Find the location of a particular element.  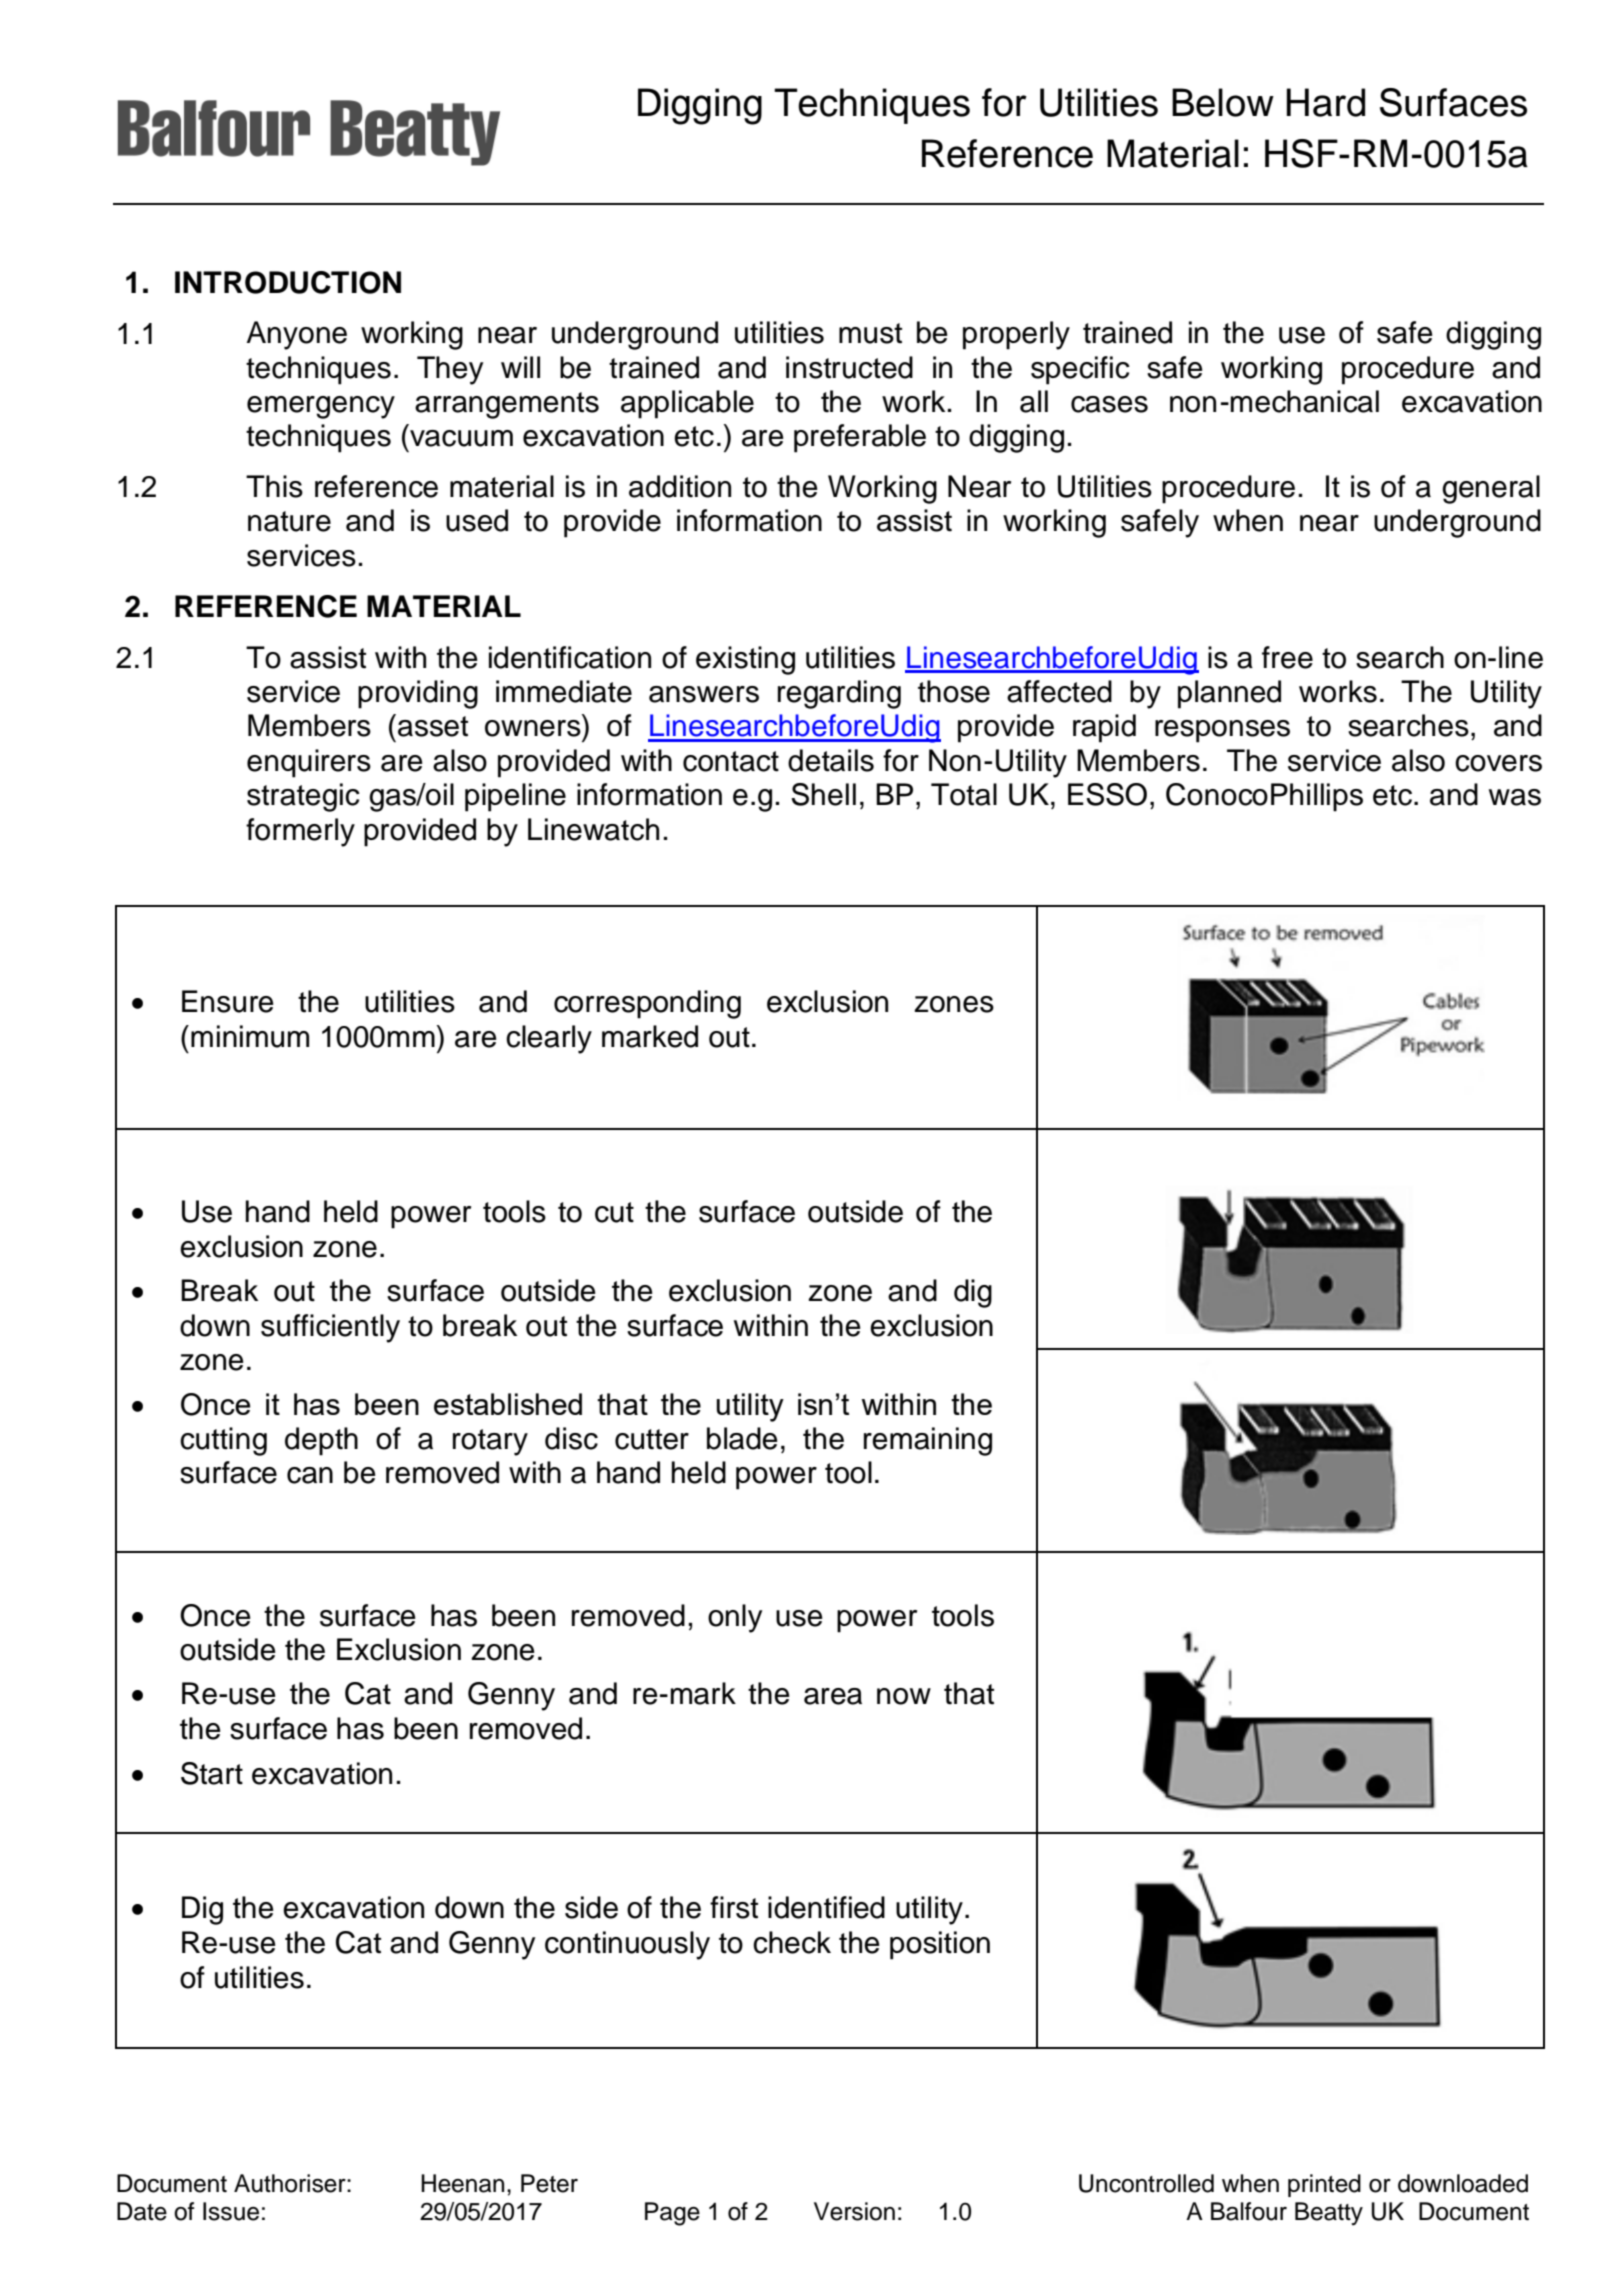

INTRODUCTION is located at coordinates (288, 282).
